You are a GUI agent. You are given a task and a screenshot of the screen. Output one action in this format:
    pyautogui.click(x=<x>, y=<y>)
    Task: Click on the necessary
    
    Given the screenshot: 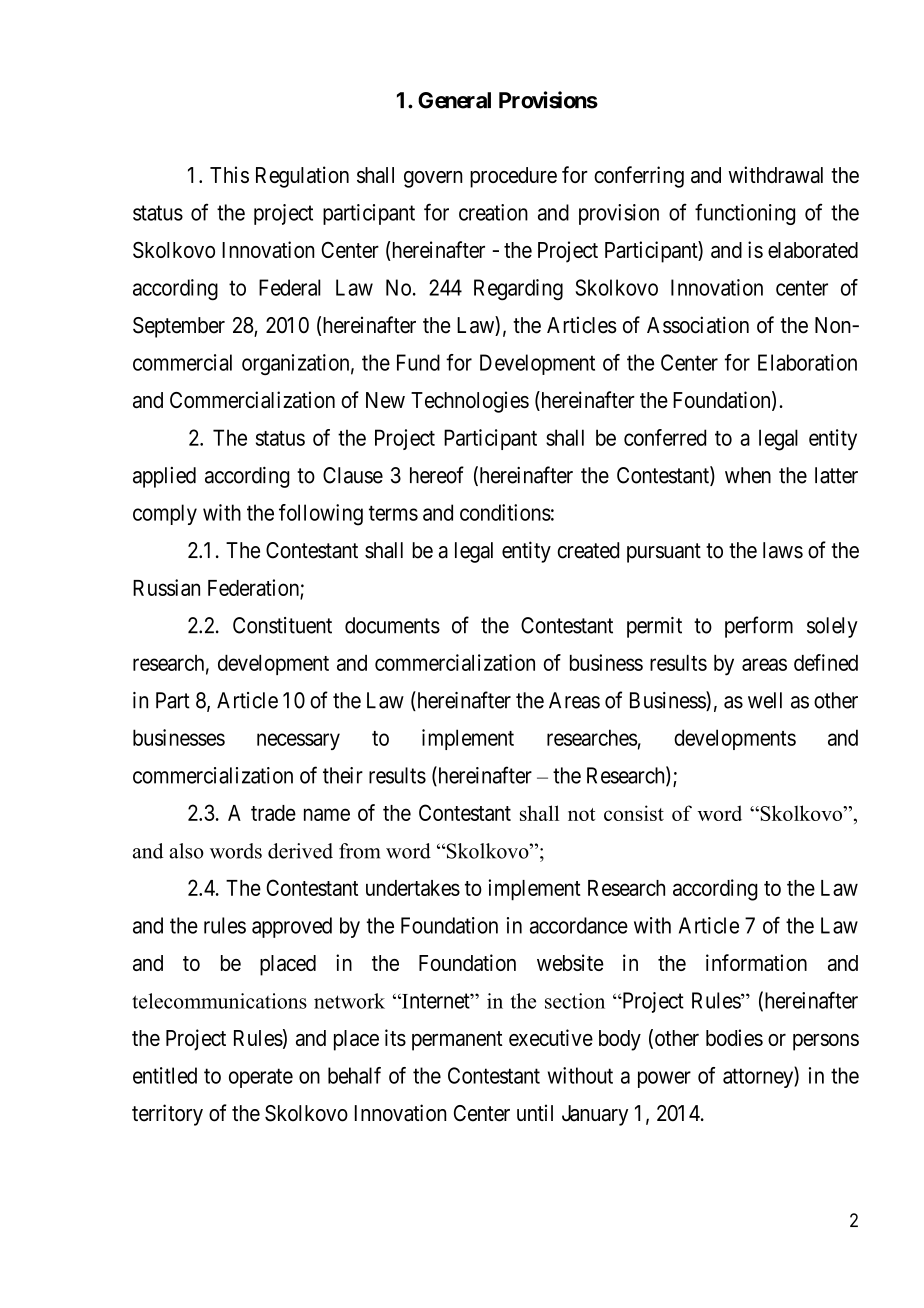 What is the action you would take?
    pyautogui.click(x=298, y=741)
